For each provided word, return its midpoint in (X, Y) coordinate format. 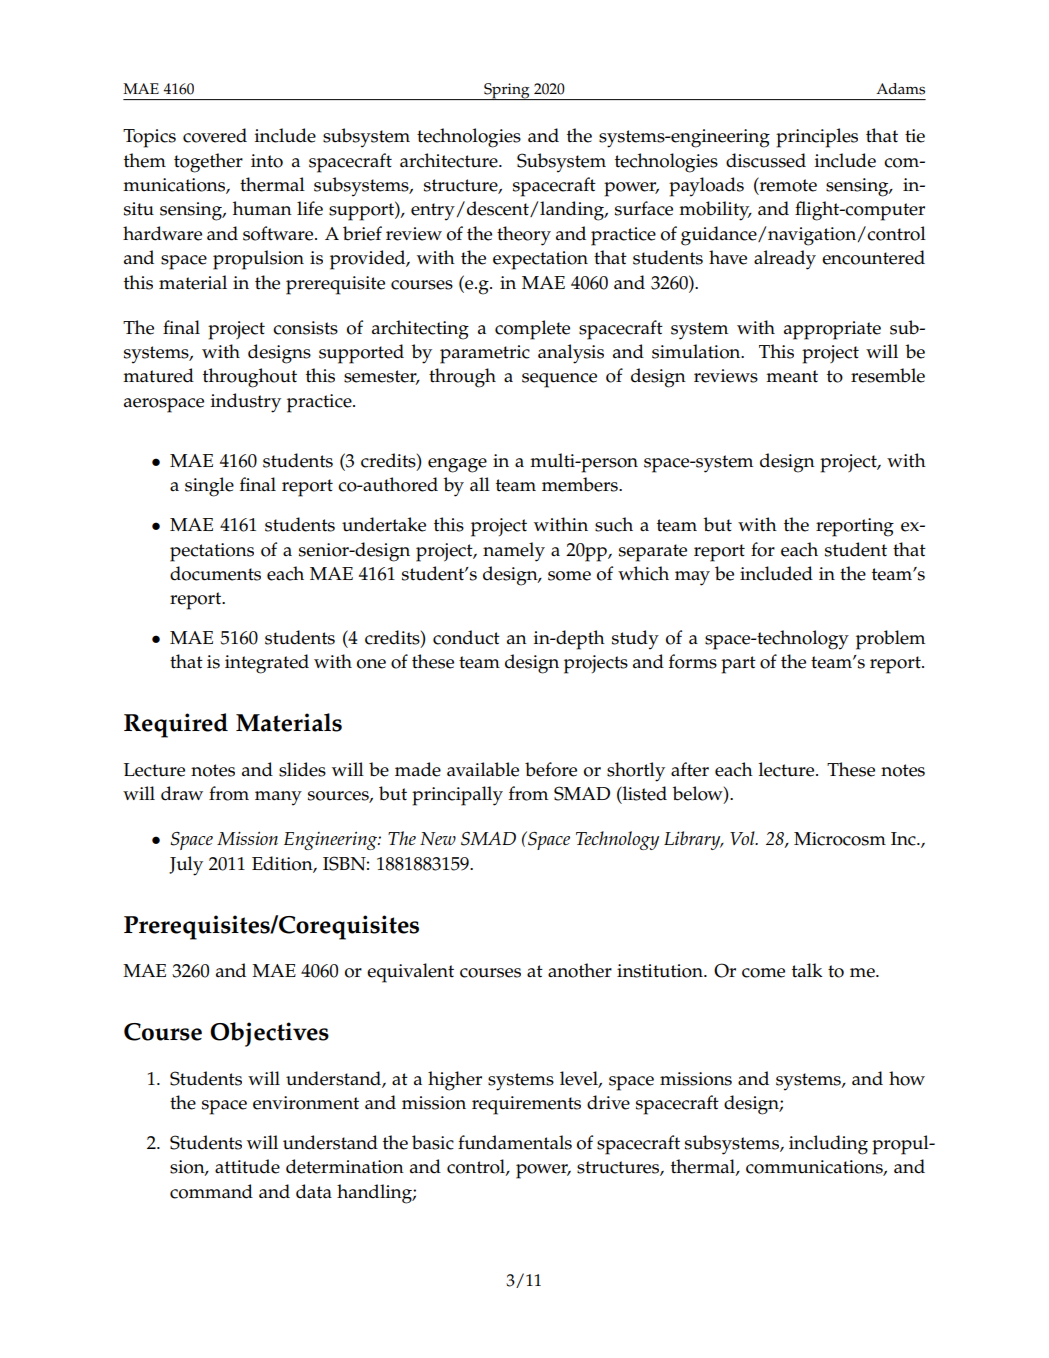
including (828, 1145)
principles (817, 138)
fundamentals (515, 1142)
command (211, 1191)
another (580, 970)
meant (792, 376)
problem (890, 640)
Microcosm (840, 839)
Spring (507, 91)
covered (215, 135)
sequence (559, 380)
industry (246, 403)
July (186, 866)
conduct (466, 637)
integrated (267, 664)
